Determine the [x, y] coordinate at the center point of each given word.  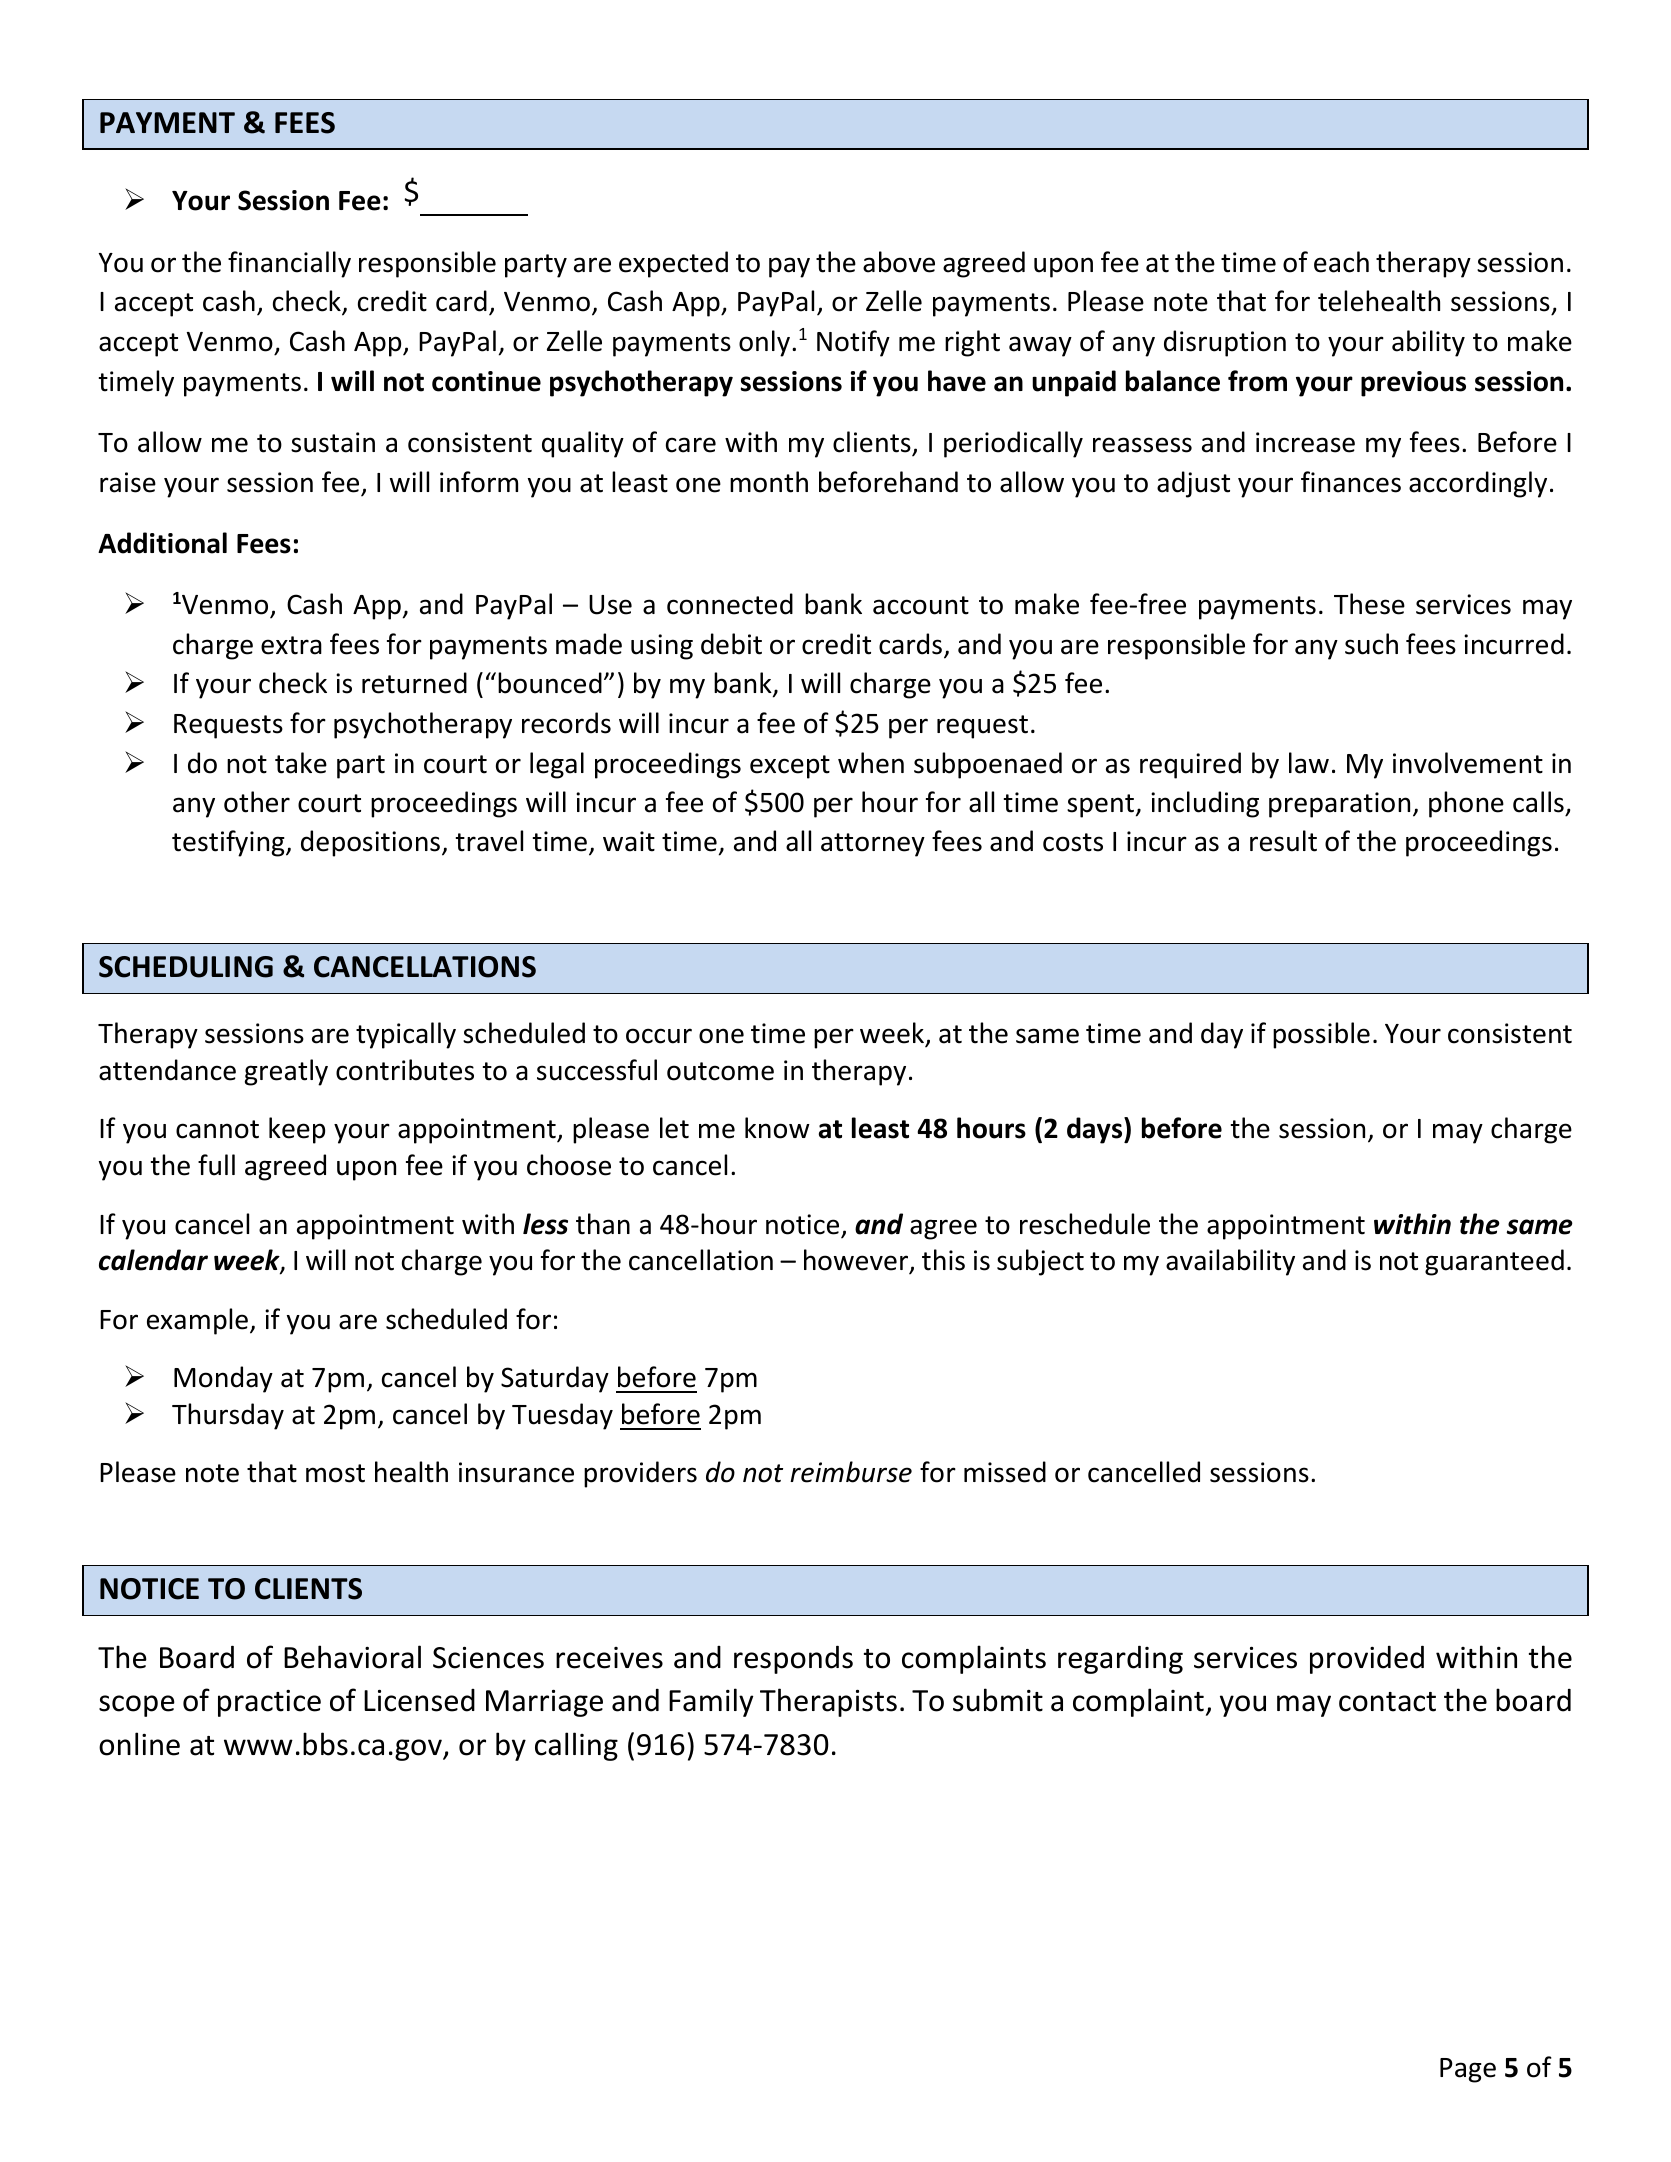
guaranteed [1494, 1262]
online [139, 1744]
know [777, 1128]
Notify [853, 343]
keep [297, 1130]
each [1341, 262]
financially [289, 264]
